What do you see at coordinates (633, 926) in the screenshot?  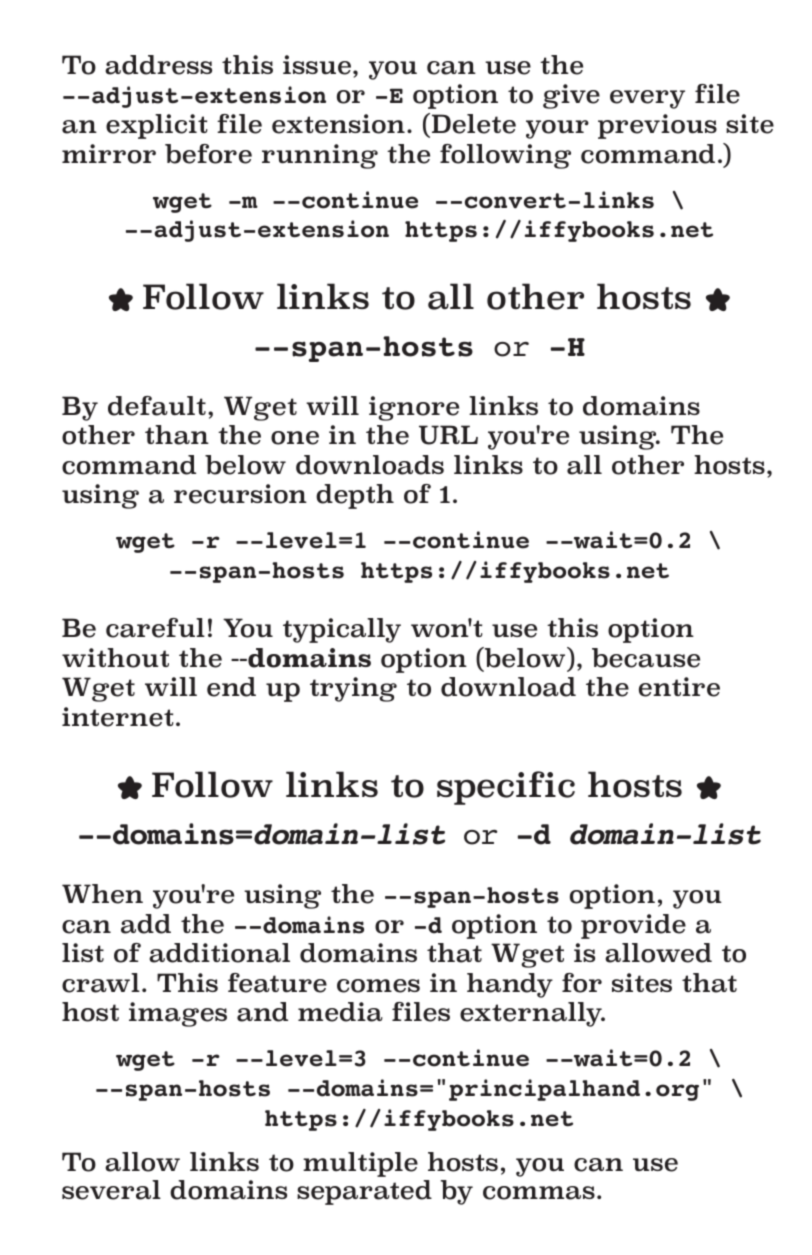 I see `provide` at bounding box center [633, 926].
